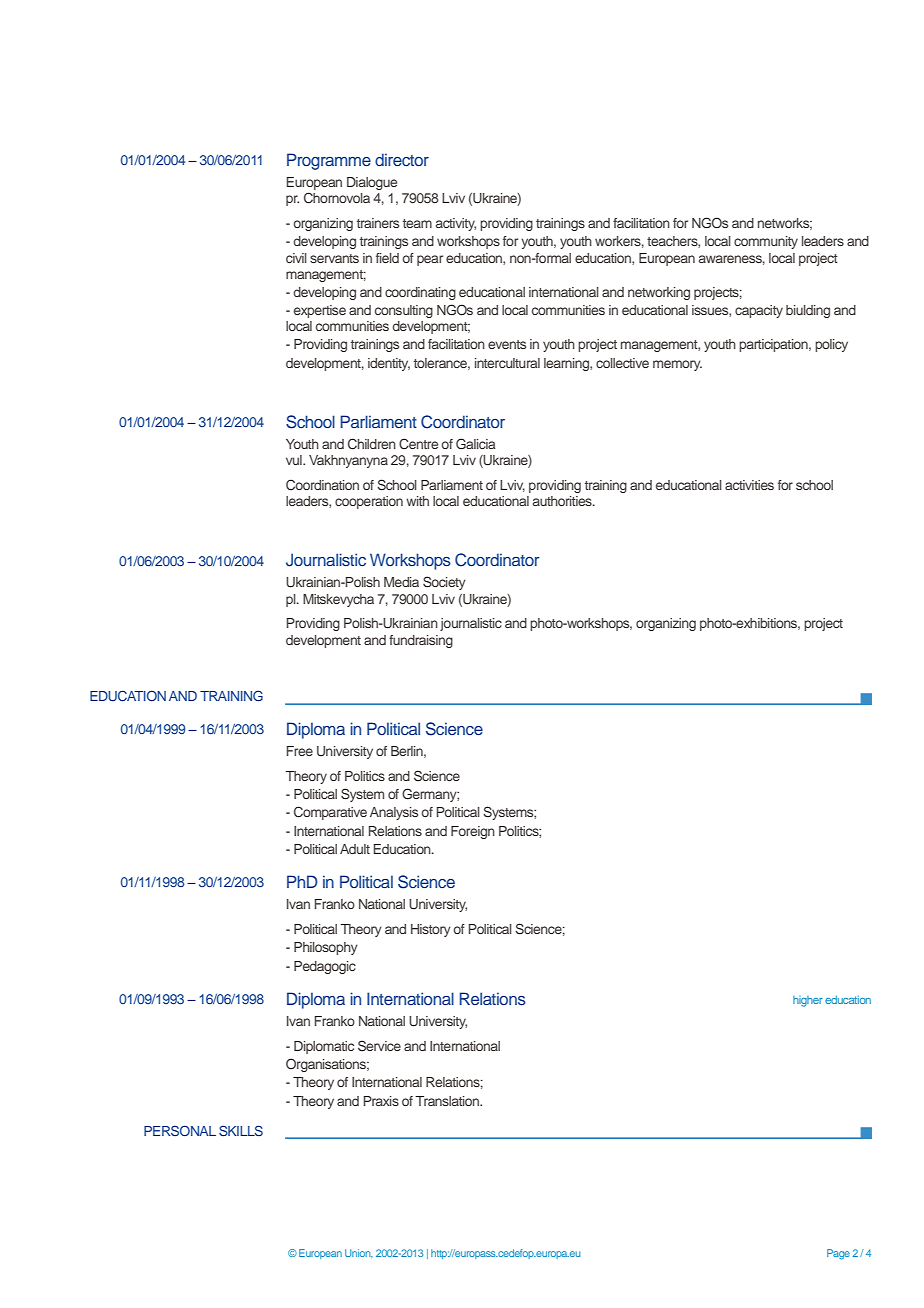  What do you see at coordinates (473, 832) in the screenshot?
I see `Foreign` at bounding box center [473, 832].
